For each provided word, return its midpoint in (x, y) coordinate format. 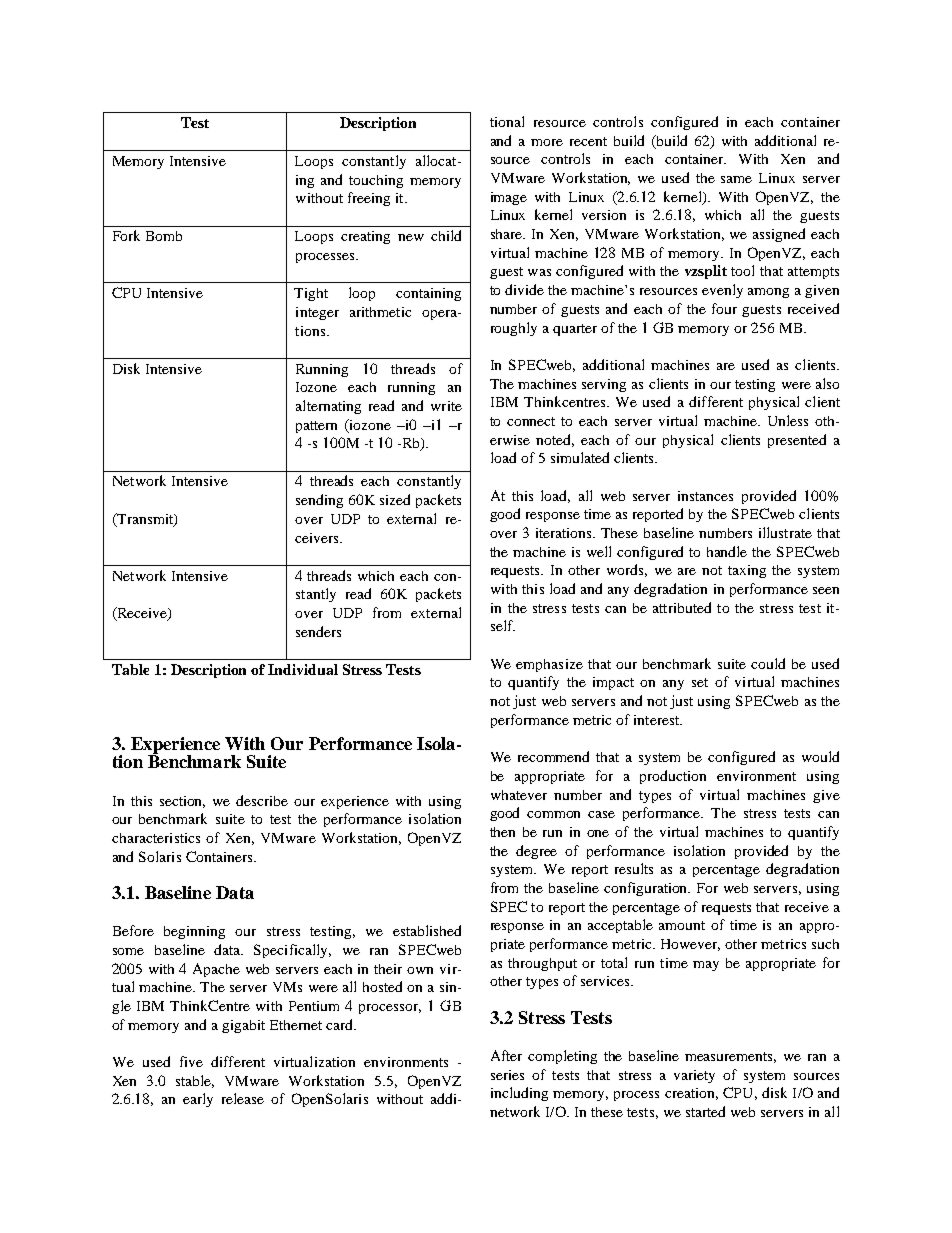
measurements (730, 1057)
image (509, 198)
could (768, 663)
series (507, 1075)
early (198, 1100)
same (736, 179)
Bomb (164, 236)
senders (318, 631)
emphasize (549, 665)
